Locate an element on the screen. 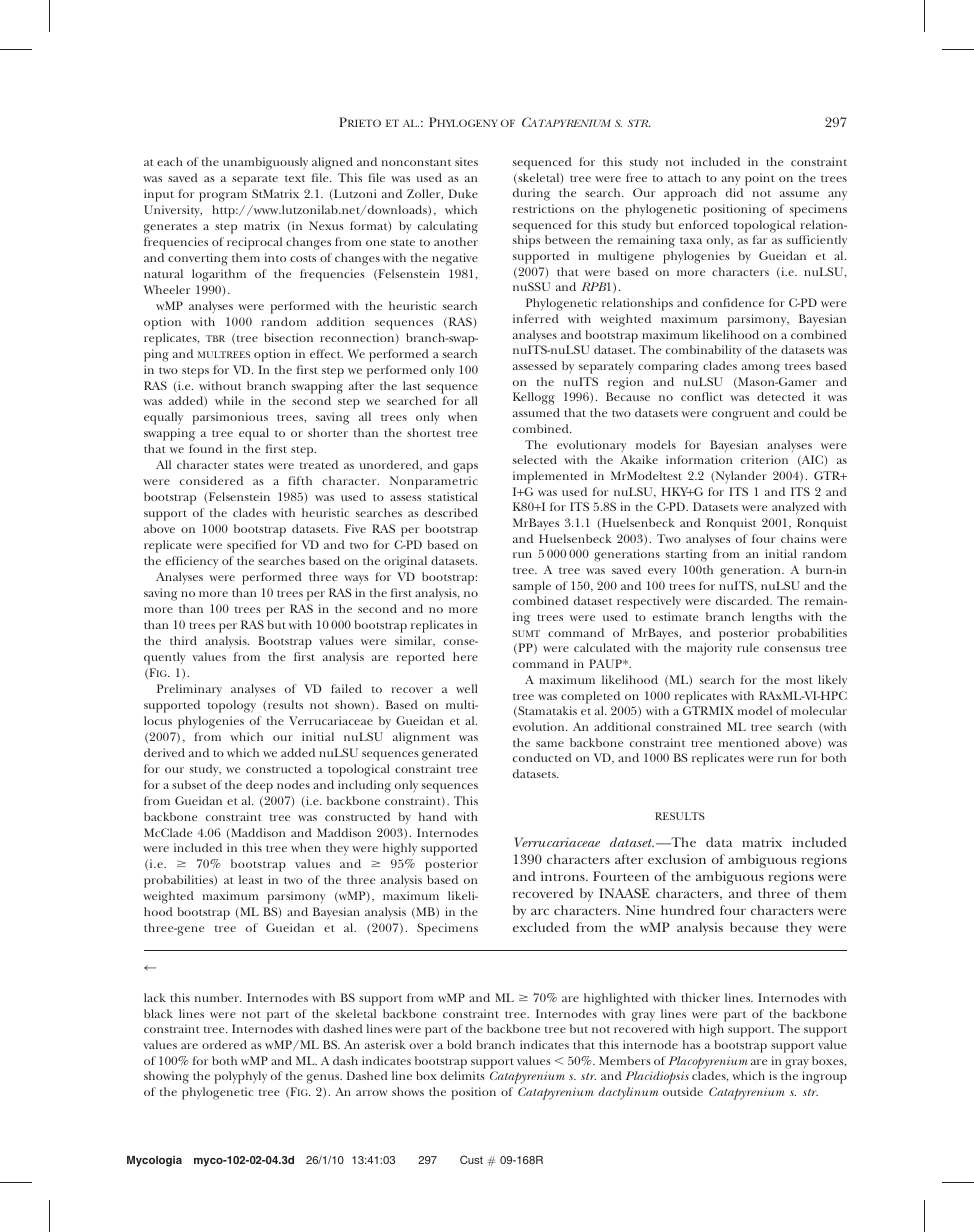 The height and width of the screenshot is (1232, 974). program is located at coordinates (223, 197).
